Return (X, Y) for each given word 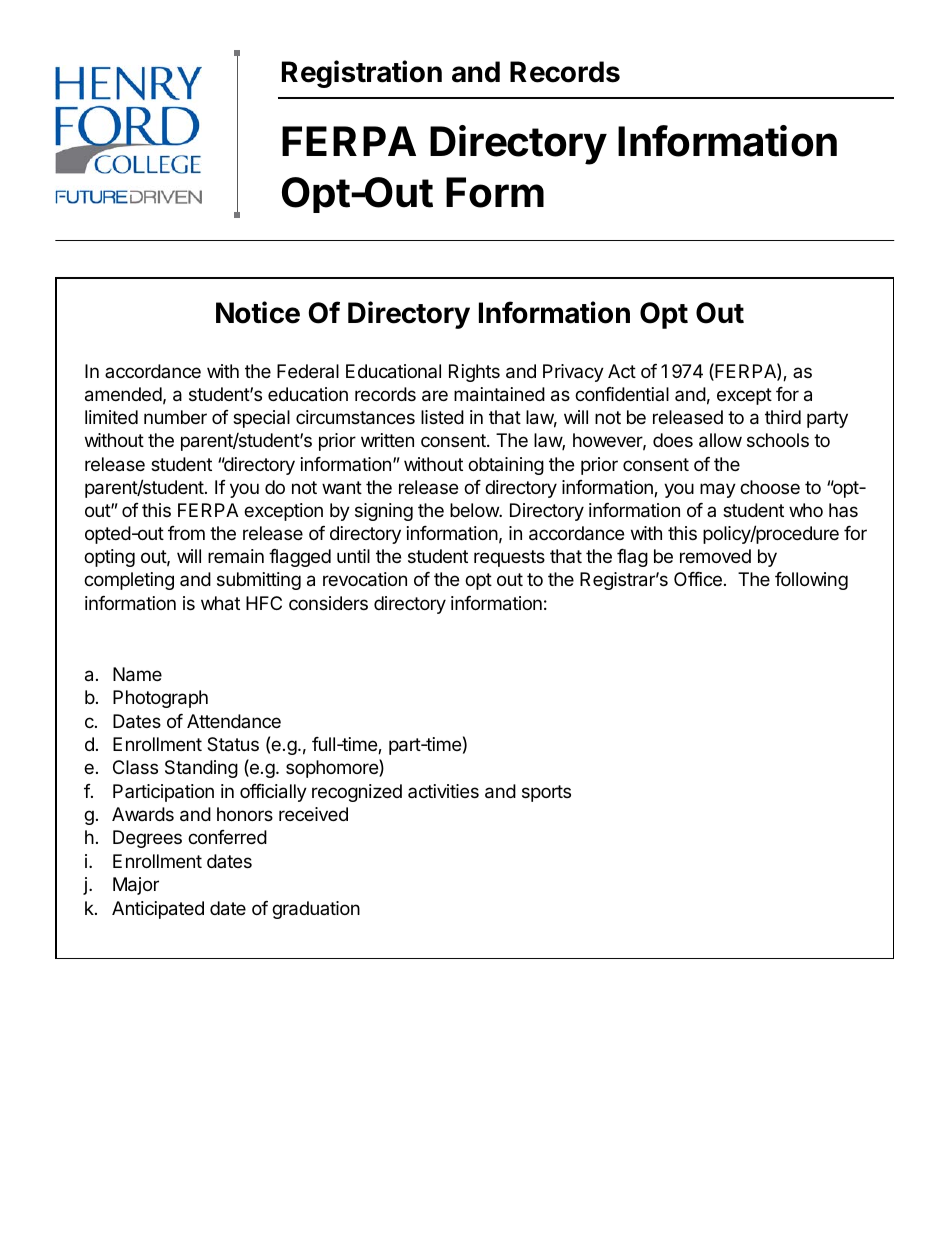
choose (770, 487)
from (186, 533)
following (811, 581)
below (475, 510)
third (783, 417)
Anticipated (158, 910)
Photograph (160, 699)
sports (546, 793)
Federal (308, 371)
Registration (362, 74)
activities (443, 791)
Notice (258, 312)
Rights (474, 373)
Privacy (573, 373)
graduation (316, 910)
